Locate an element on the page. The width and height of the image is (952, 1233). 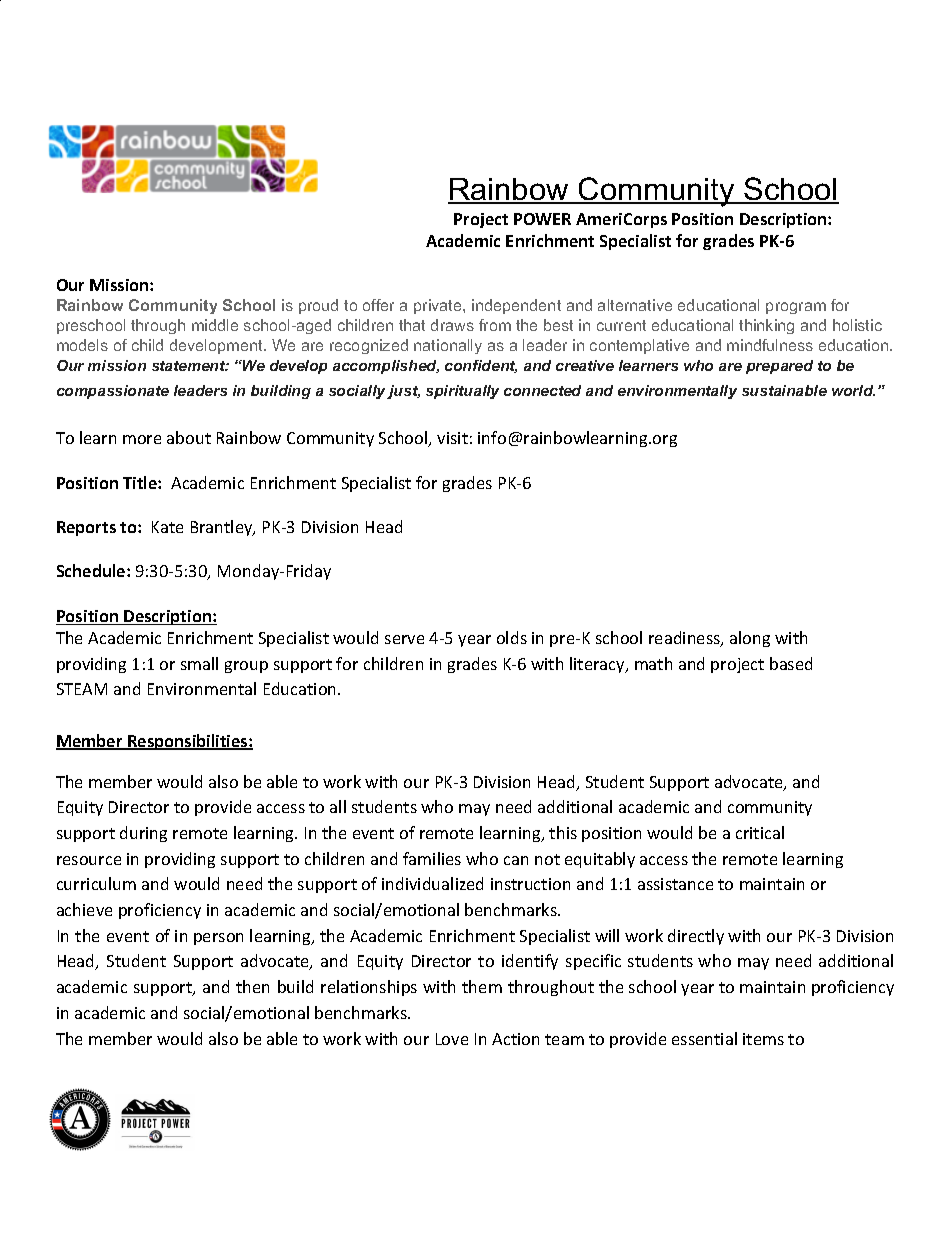
POWER is located at coordinates (542, 219).
